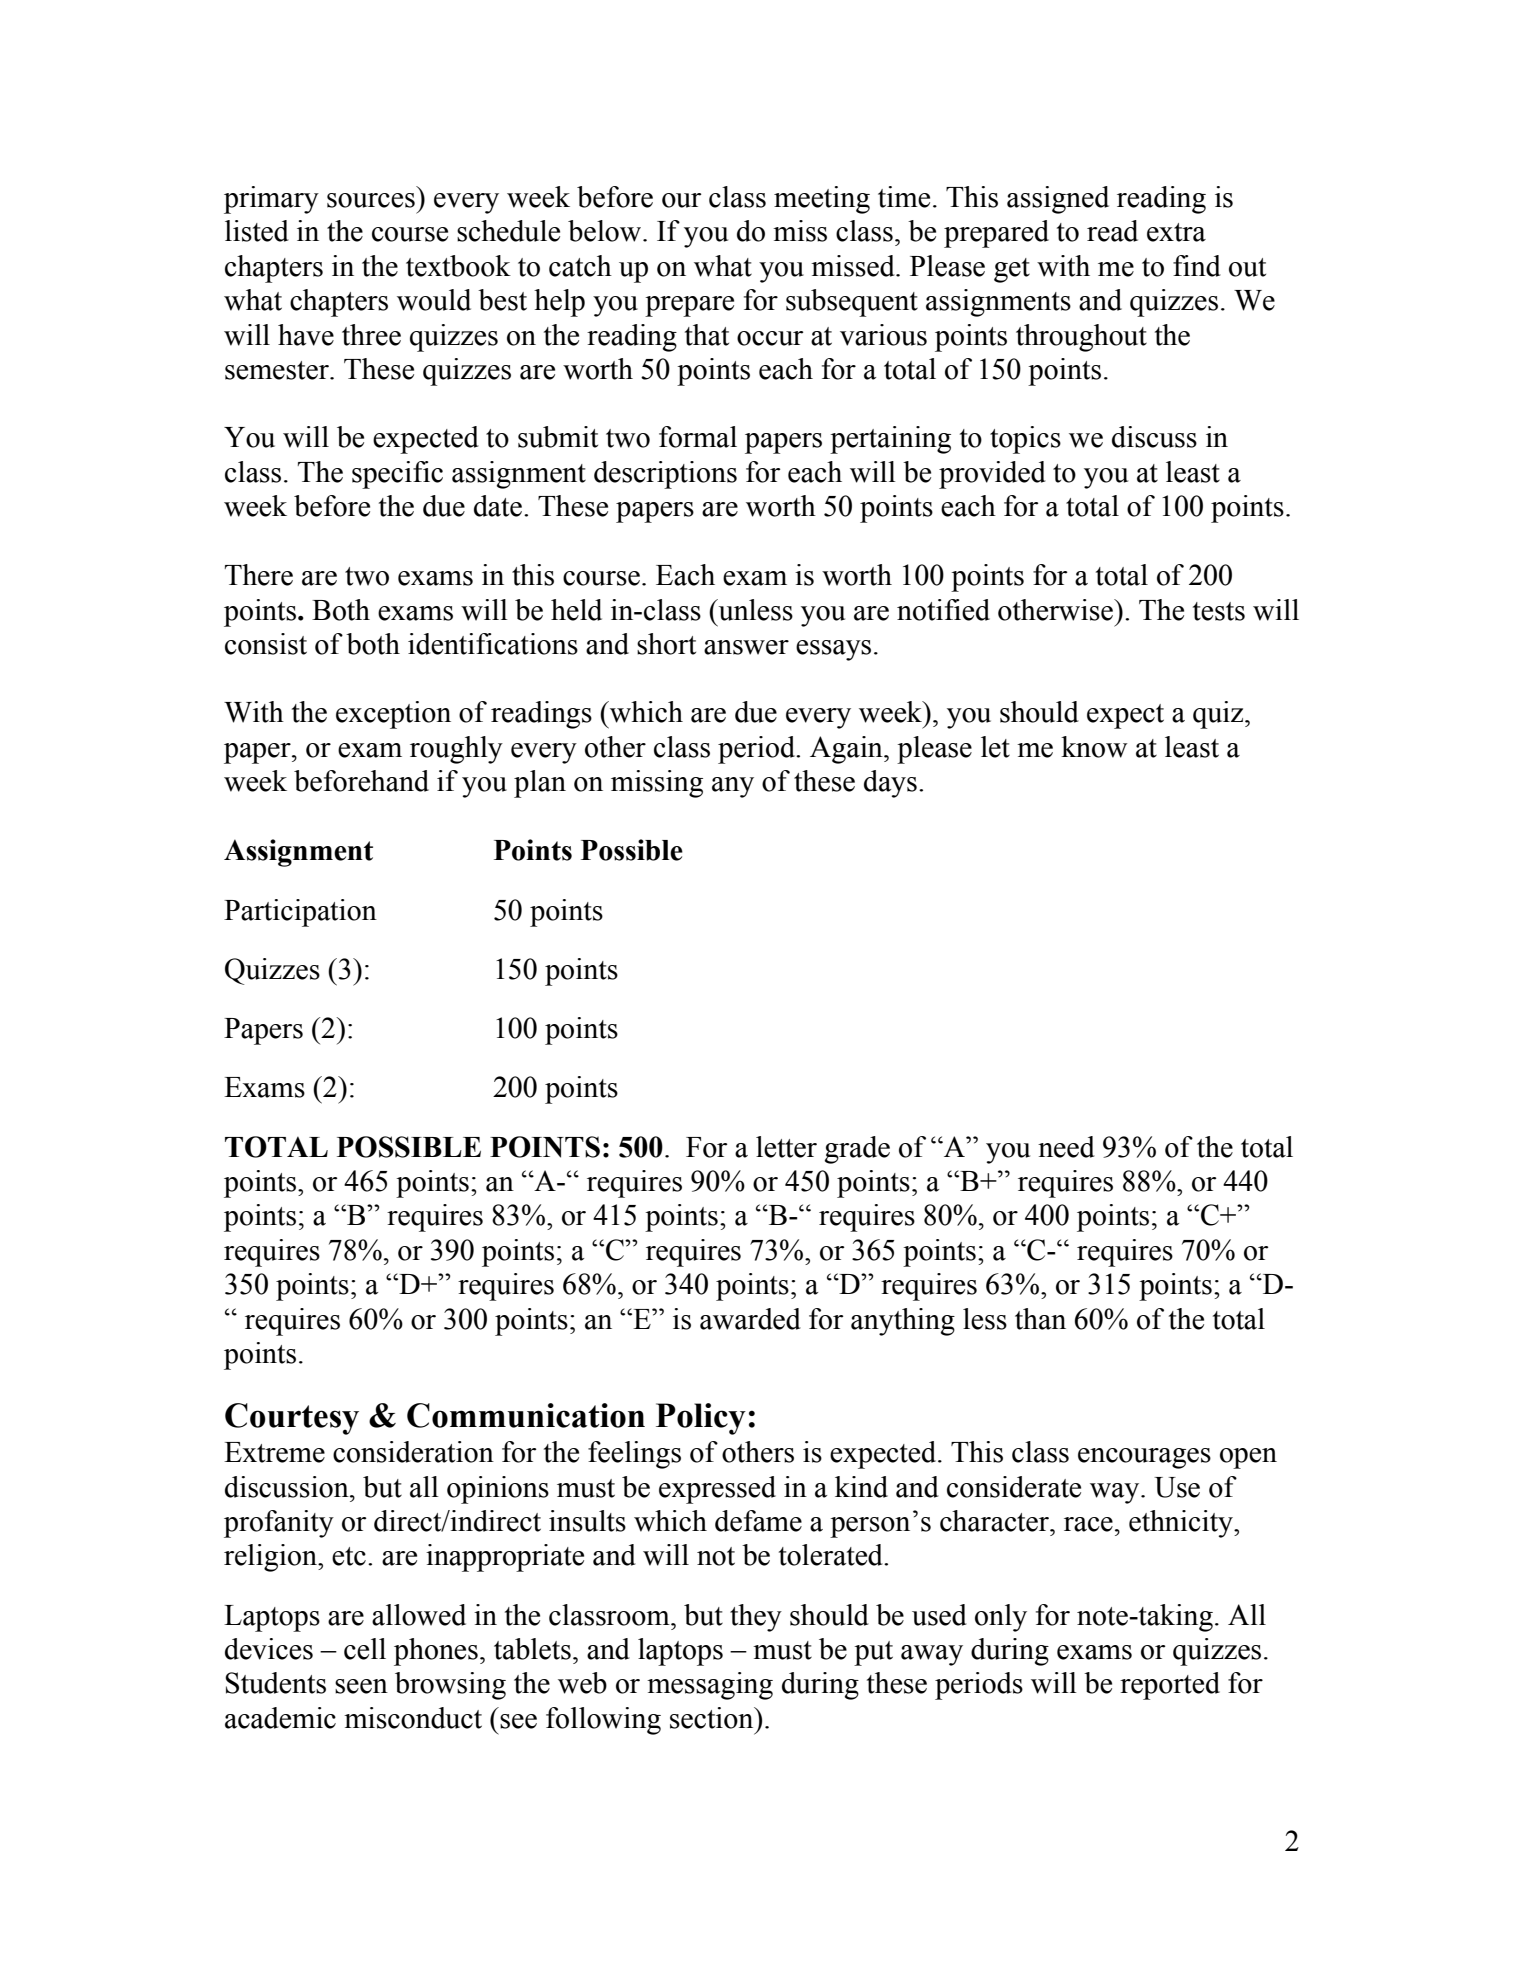 This screenshot has height=1973, width=1524. I want to click on need, so click(1066, 1147).
